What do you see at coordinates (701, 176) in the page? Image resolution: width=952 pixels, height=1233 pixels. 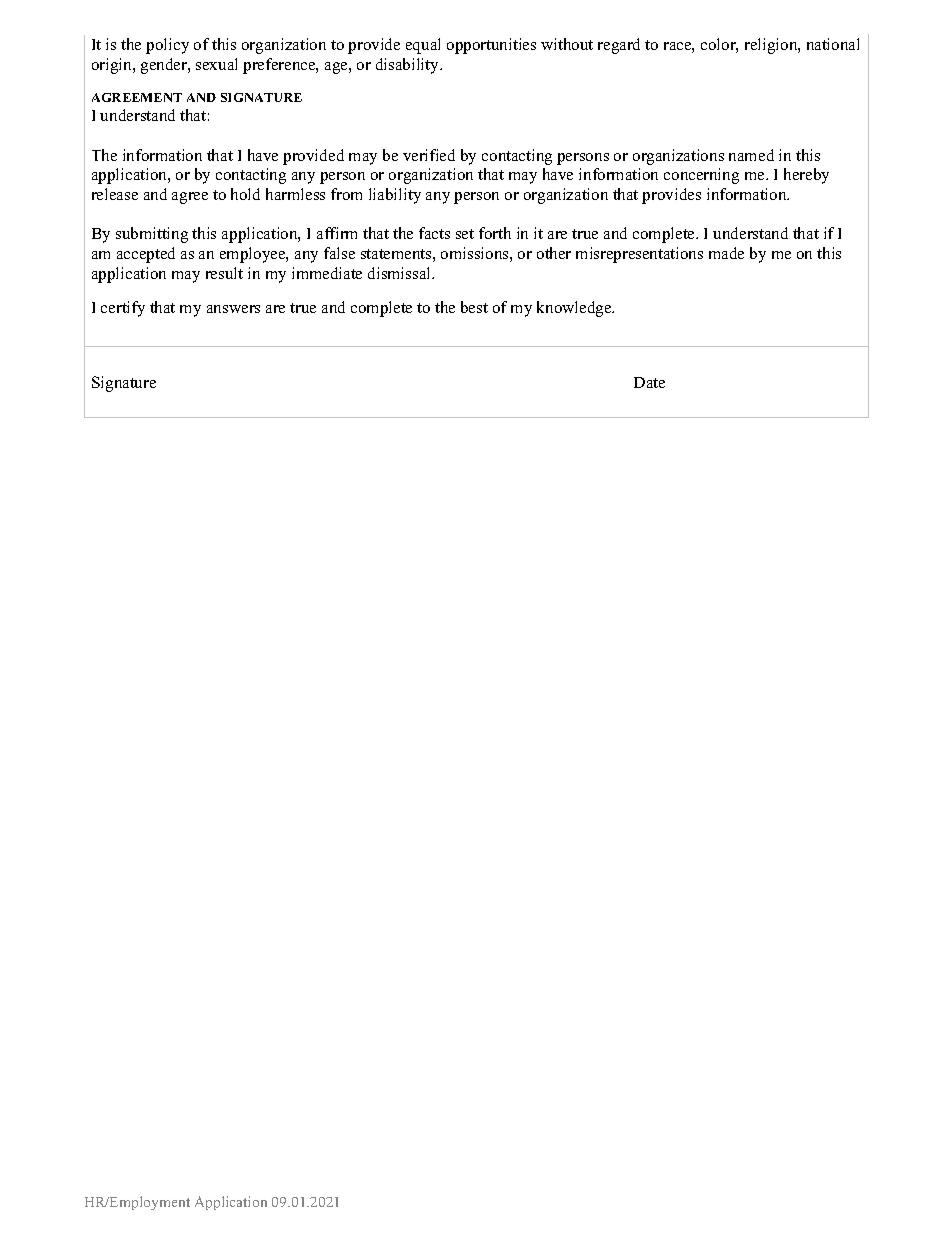 I see `concerning` at bounding box center [701, 176].
